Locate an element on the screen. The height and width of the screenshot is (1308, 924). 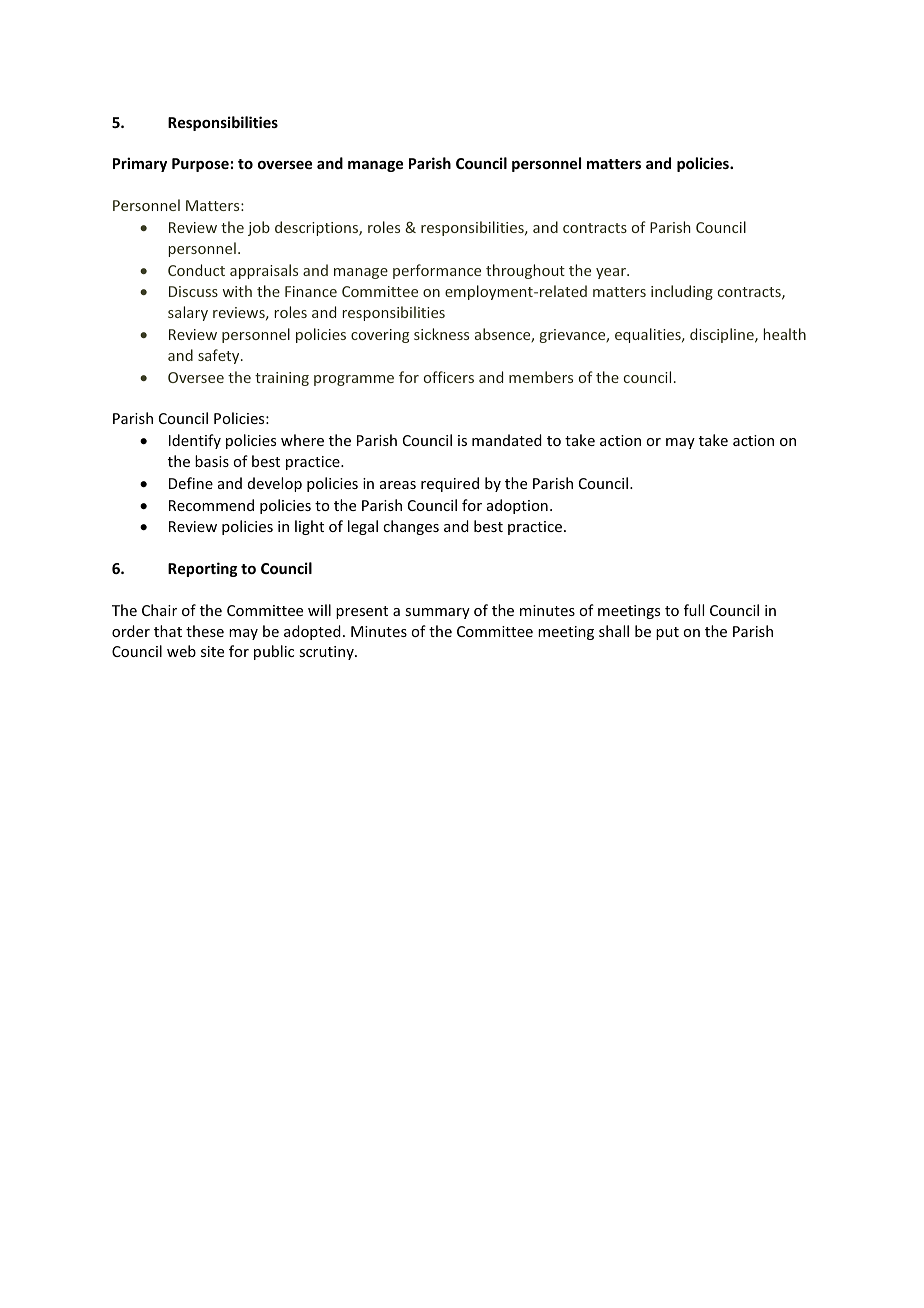
including is located at coordinates (682, 292).
